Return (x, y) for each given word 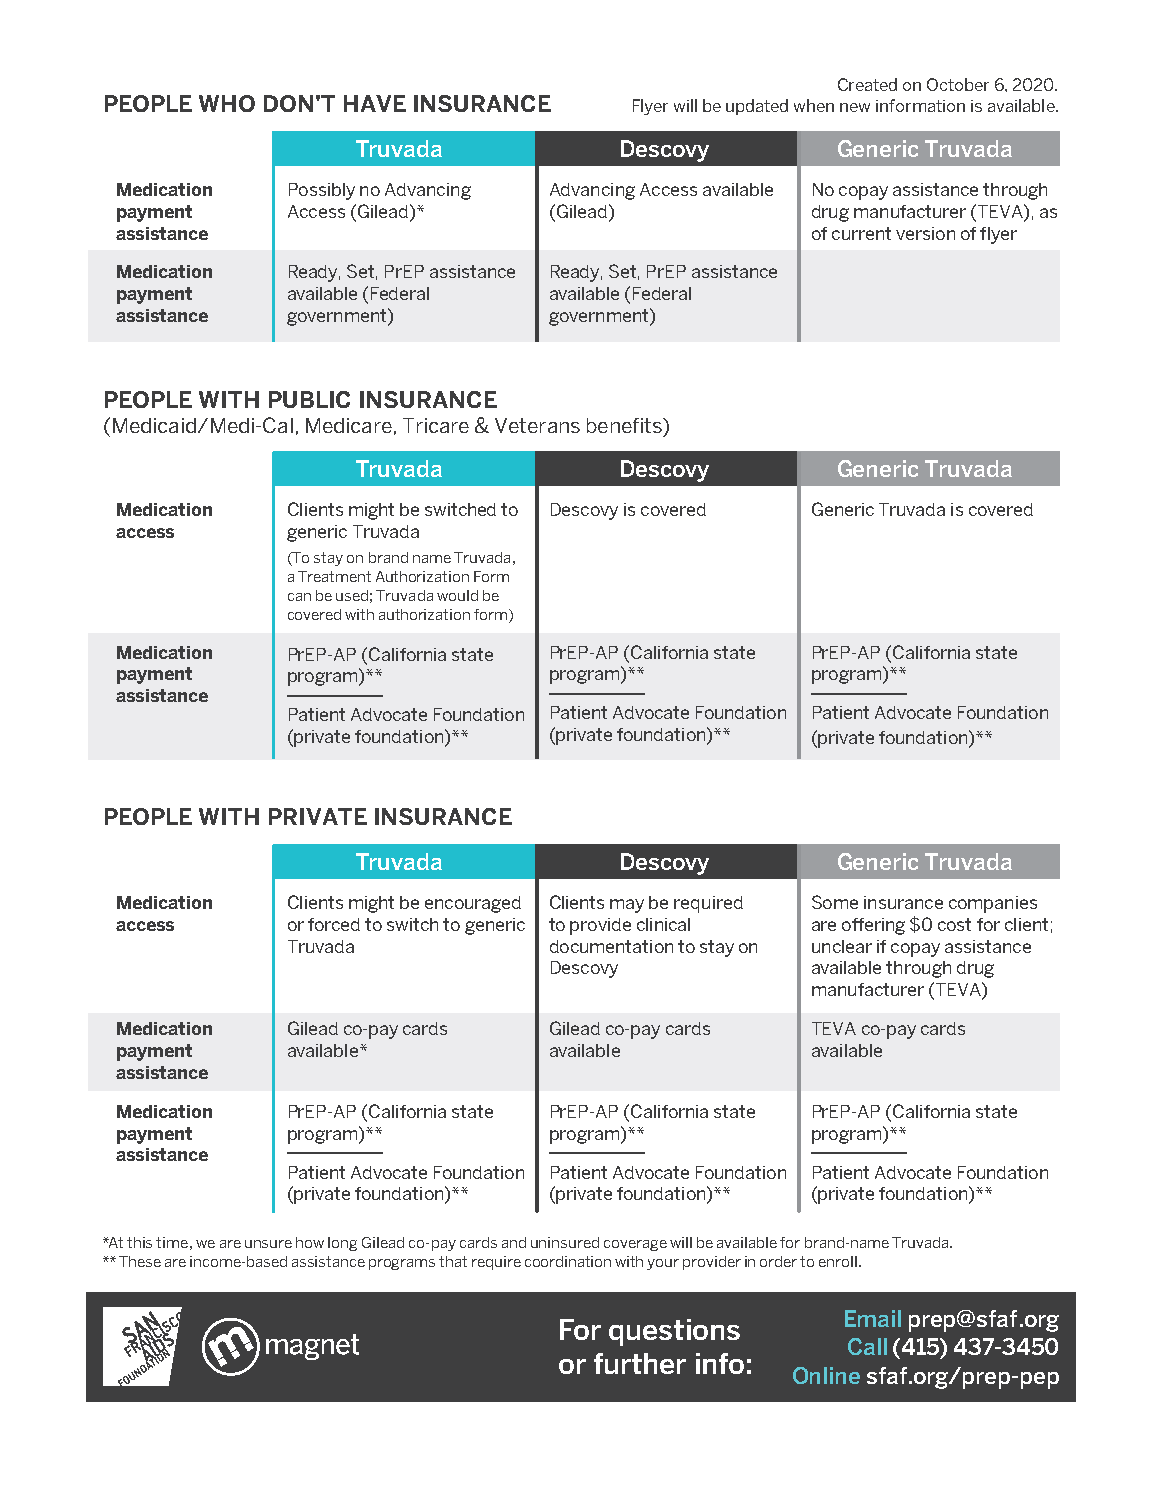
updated (757, 107)
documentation (611, 946)
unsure (268, 1244)
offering (873, 926)
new (855, 107)
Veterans (537, 425)
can (299, 597)
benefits (625, 425)
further (640, 1363)
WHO (227, 103)
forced (334, 924)
